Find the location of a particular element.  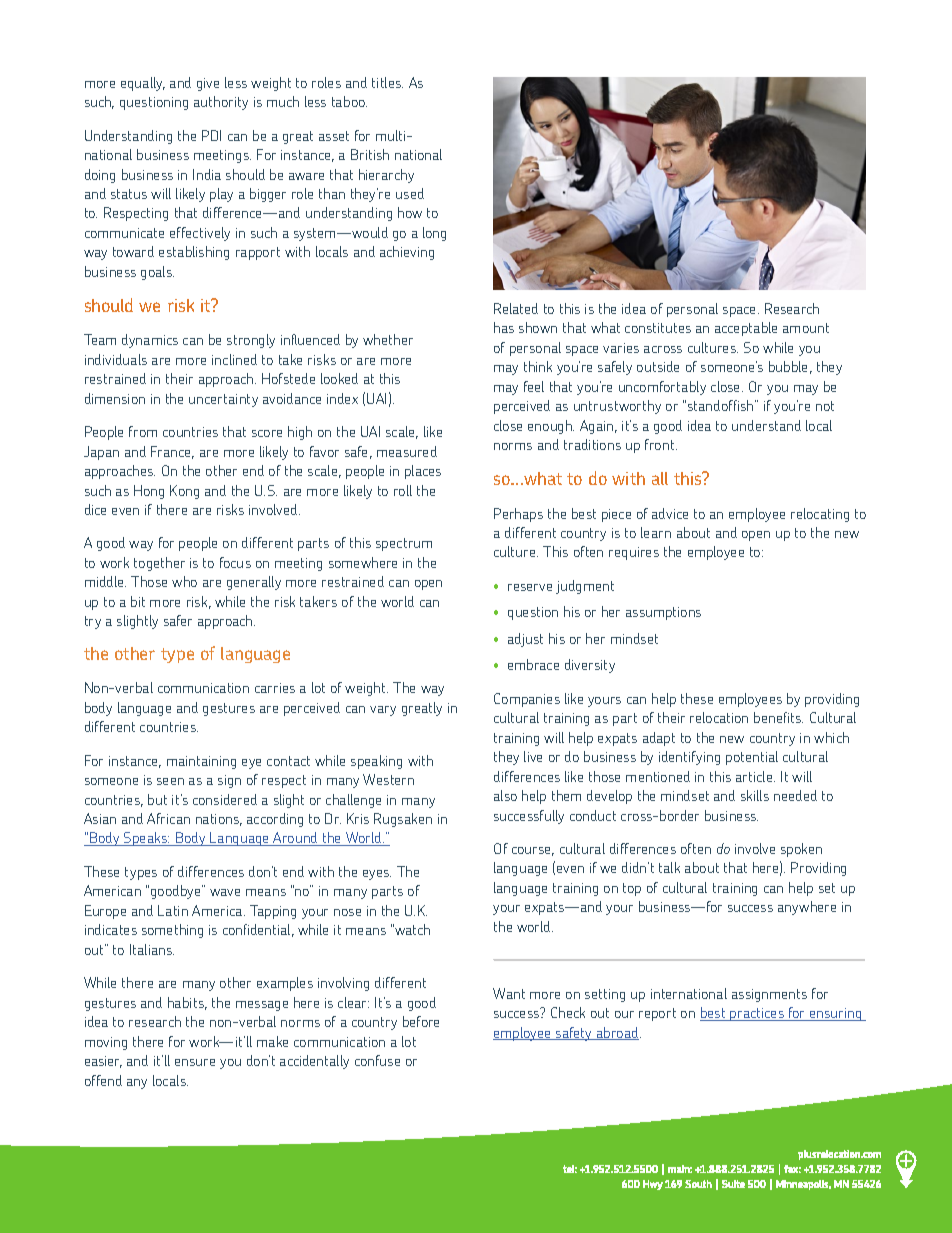

titles is located at coordinates (387, 82).
